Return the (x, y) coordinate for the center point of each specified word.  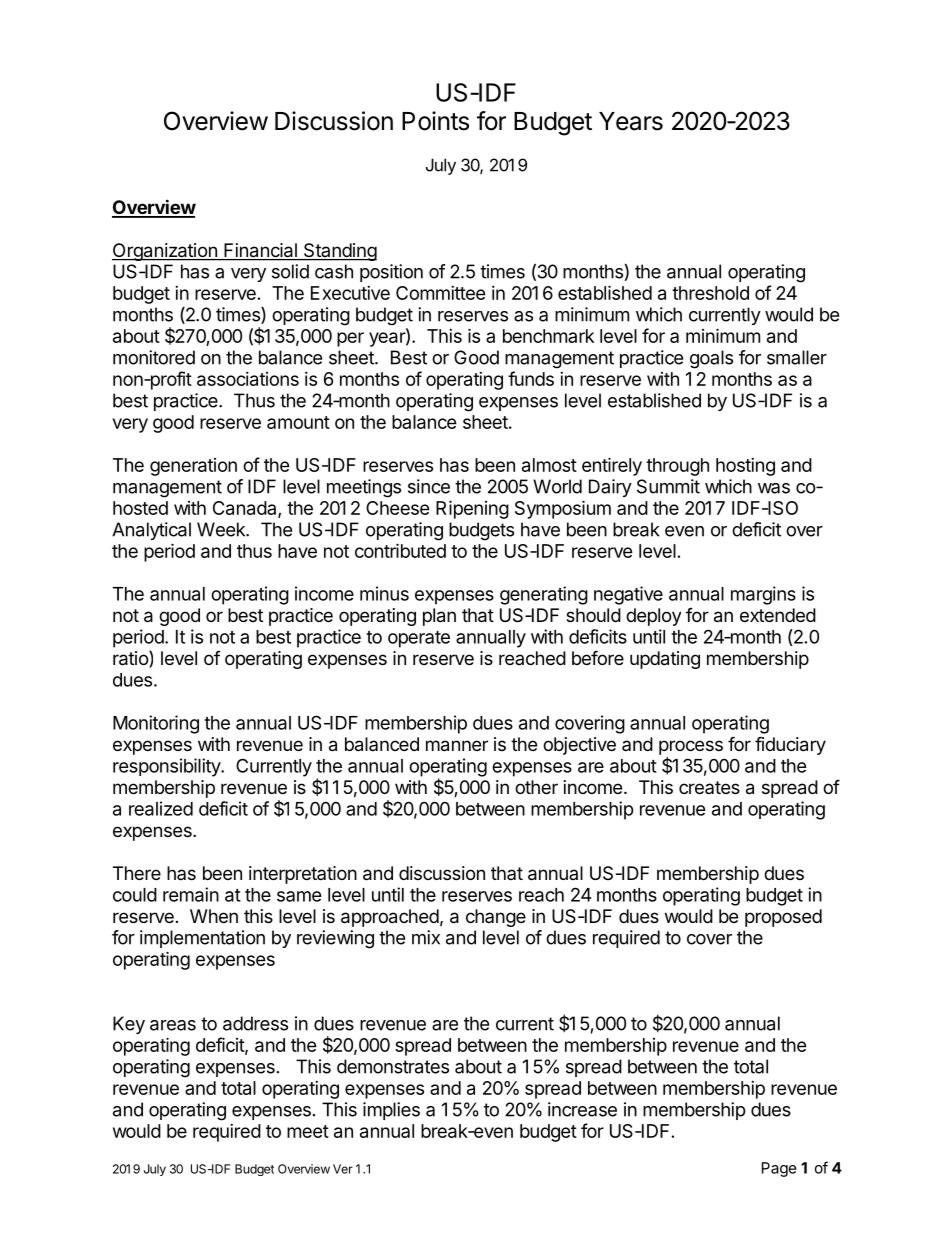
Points (435, 121)
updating (665, 660)
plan (439, 617)
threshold (710, 293)
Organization (165, 252)
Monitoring (156, 724)
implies (391, 1111)
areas (173, 1025)
